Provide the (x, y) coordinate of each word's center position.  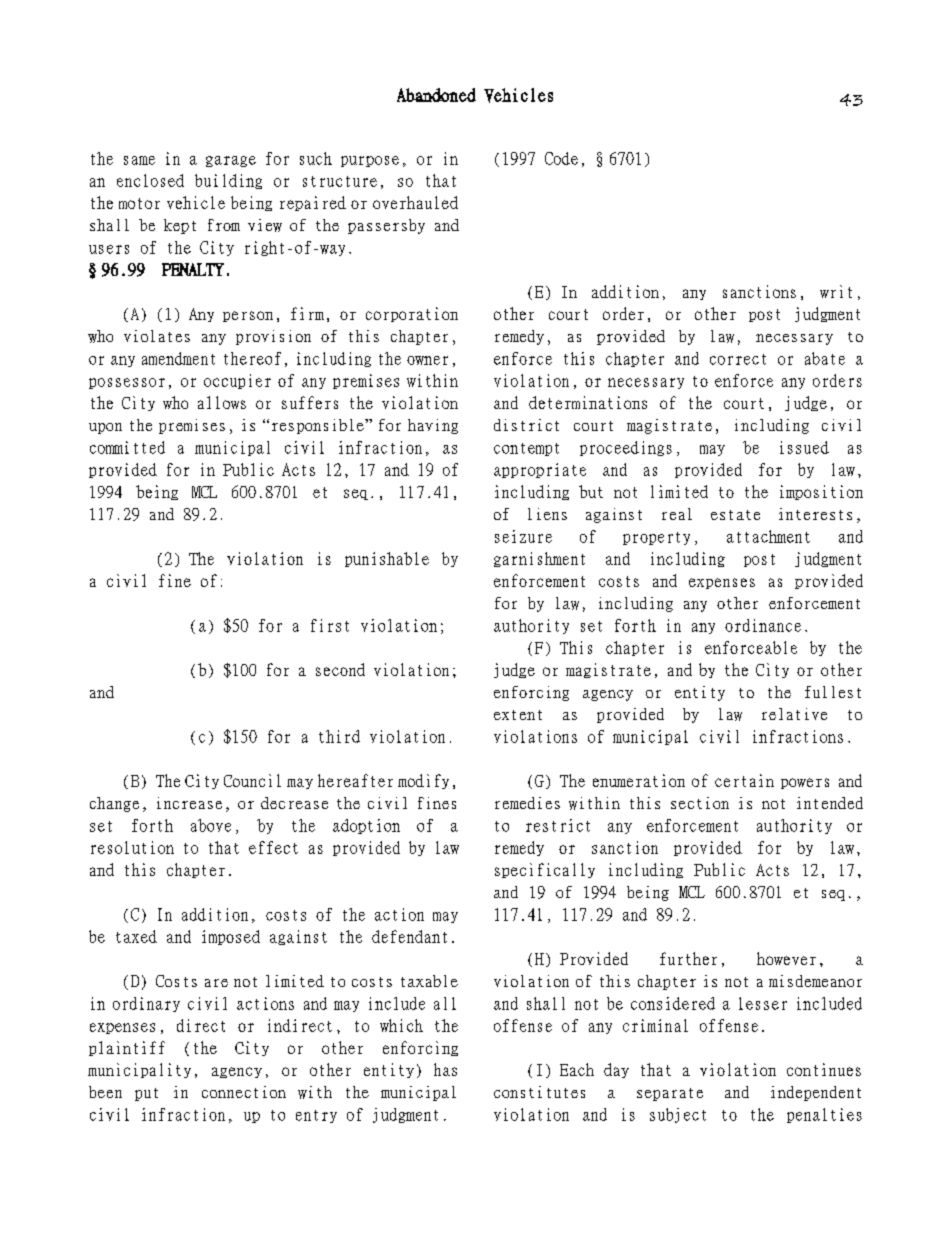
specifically (545, 870)
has (445, 1069)
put (146, 1094)
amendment (178, 358)
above (211, 825)
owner (427, 360)
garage (231, 161)
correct (738, 359)
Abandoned (436, 95)
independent (816, 1093)
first (330, 625)
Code (561, 158)
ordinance (763, 625)
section (700, 803)
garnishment (539, 559)
